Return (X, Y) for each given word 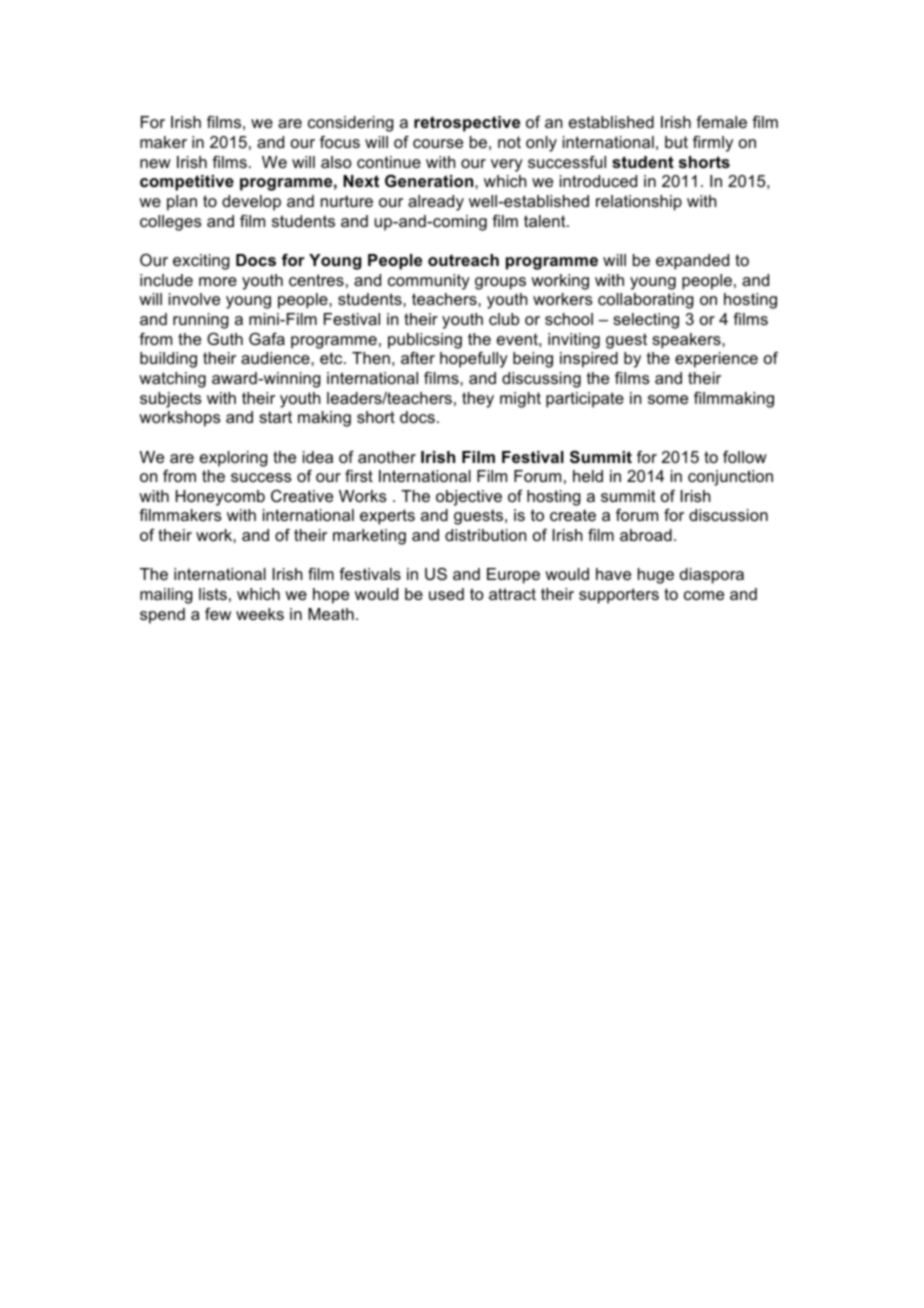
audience (276, 358)
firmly (713, 144)
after (418, 358)
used (446, 594)
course (438, 143)
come (704, 595)
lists (213, 594)
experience (716, 360)
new (155, 163)
